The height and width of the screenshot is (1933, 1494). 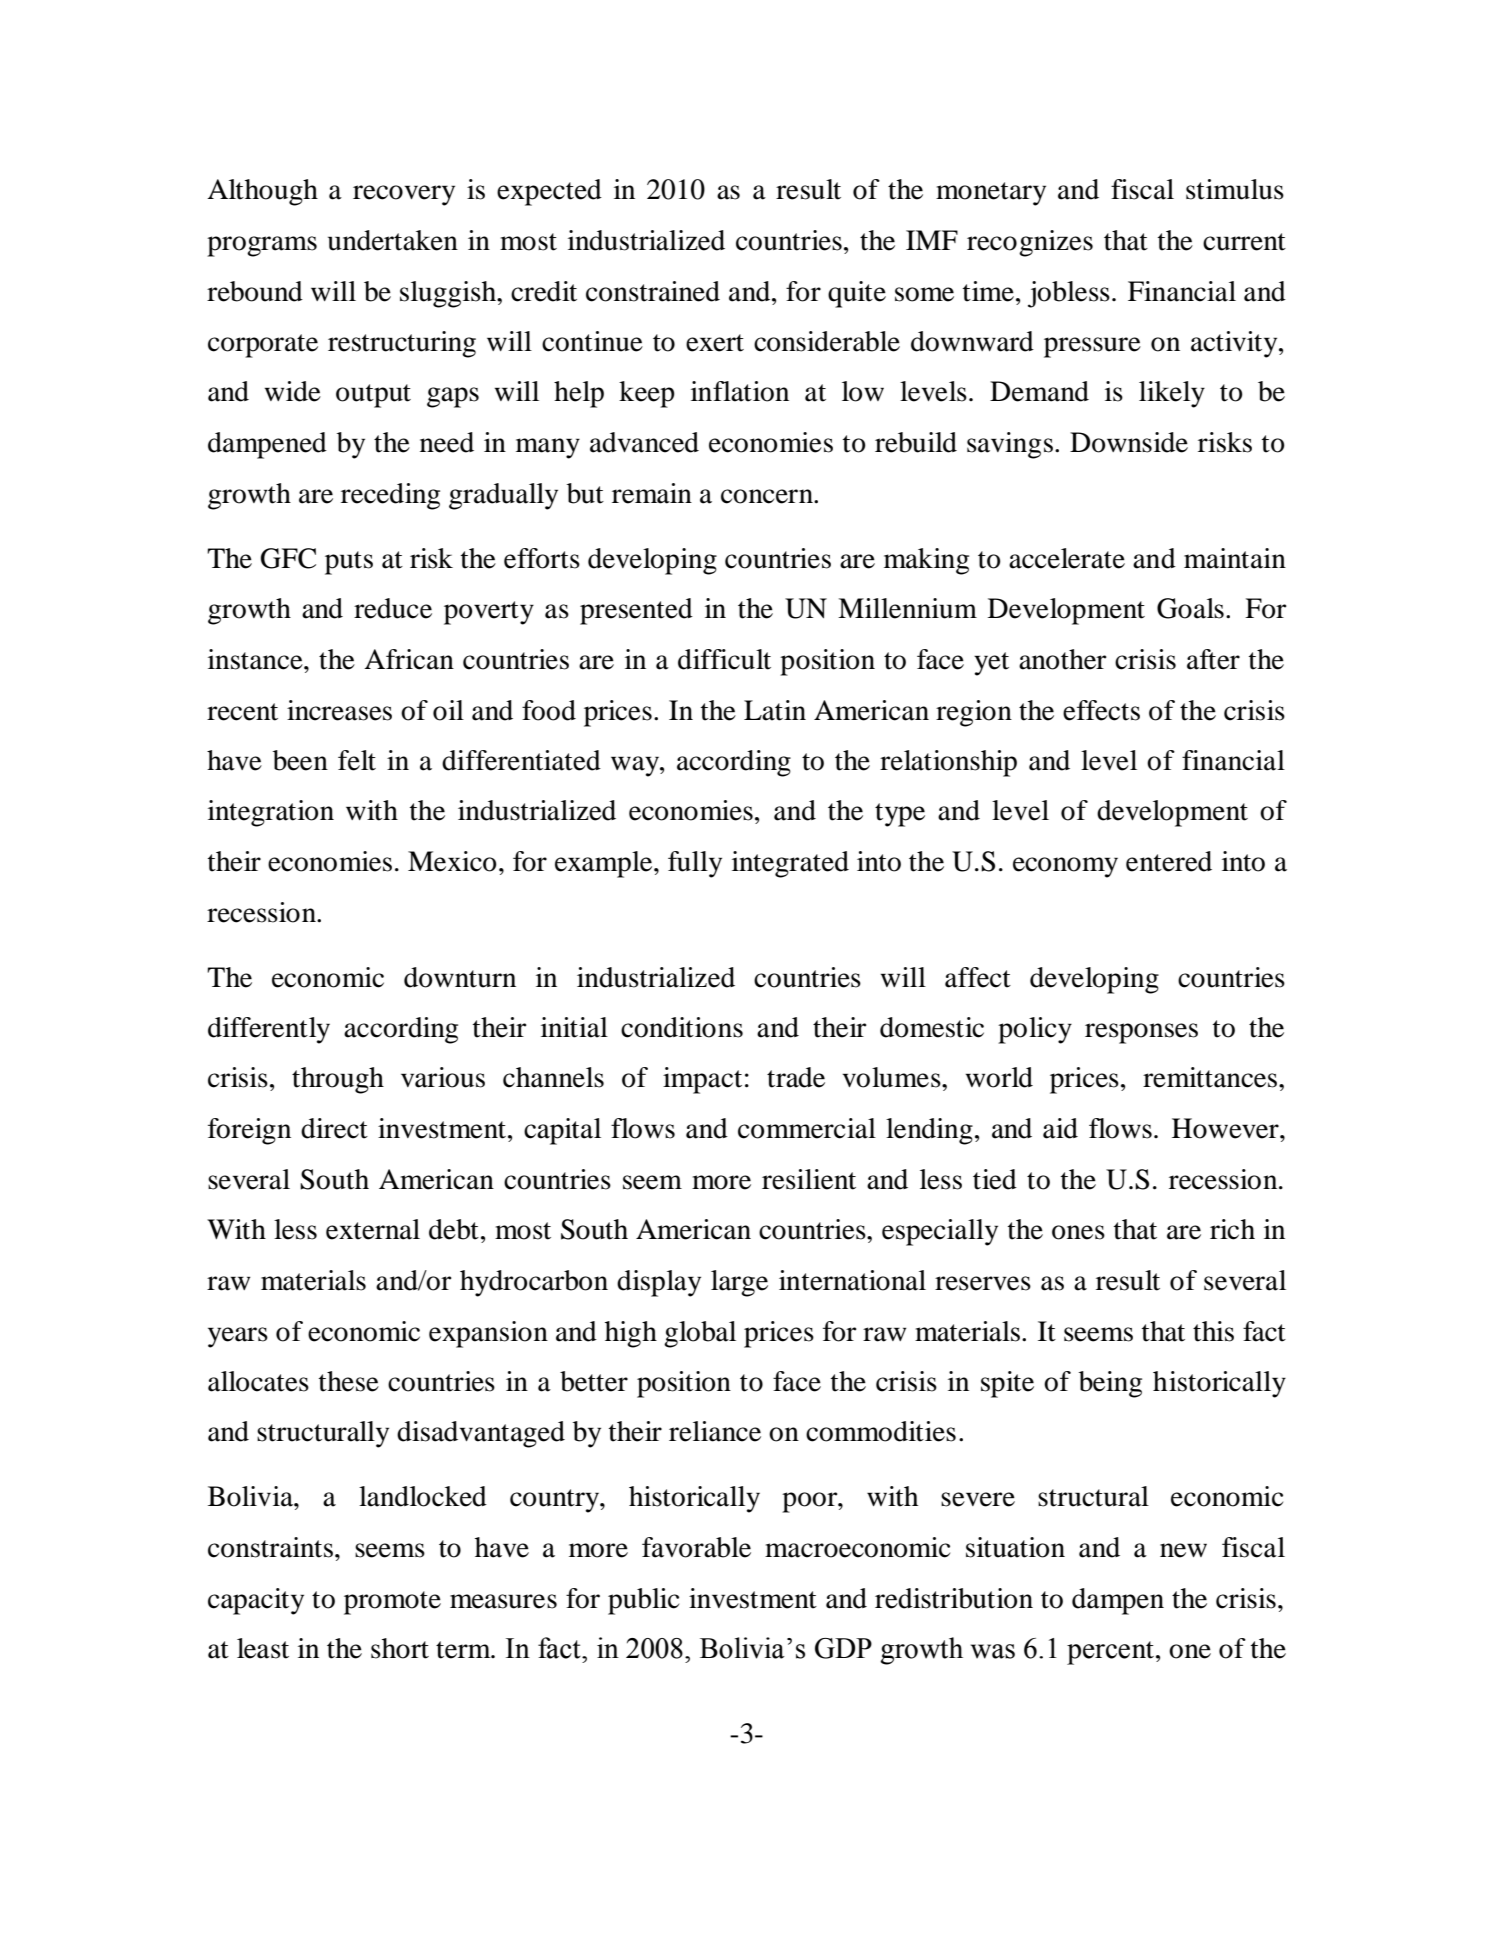 I want to click on undertaken, so click(x=393, y=240).
